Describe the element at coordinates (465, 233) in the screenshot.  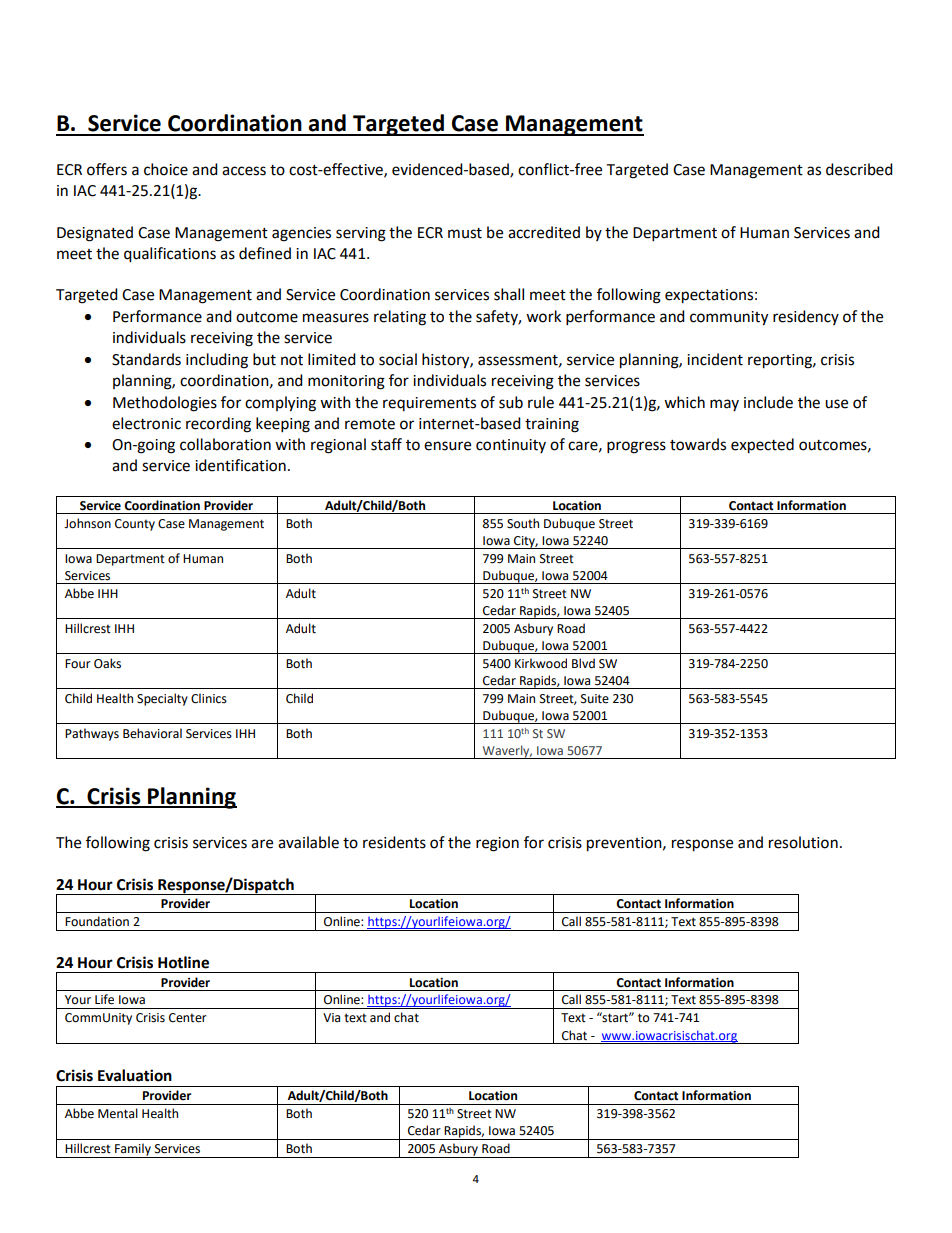
I see `must` at that location.
